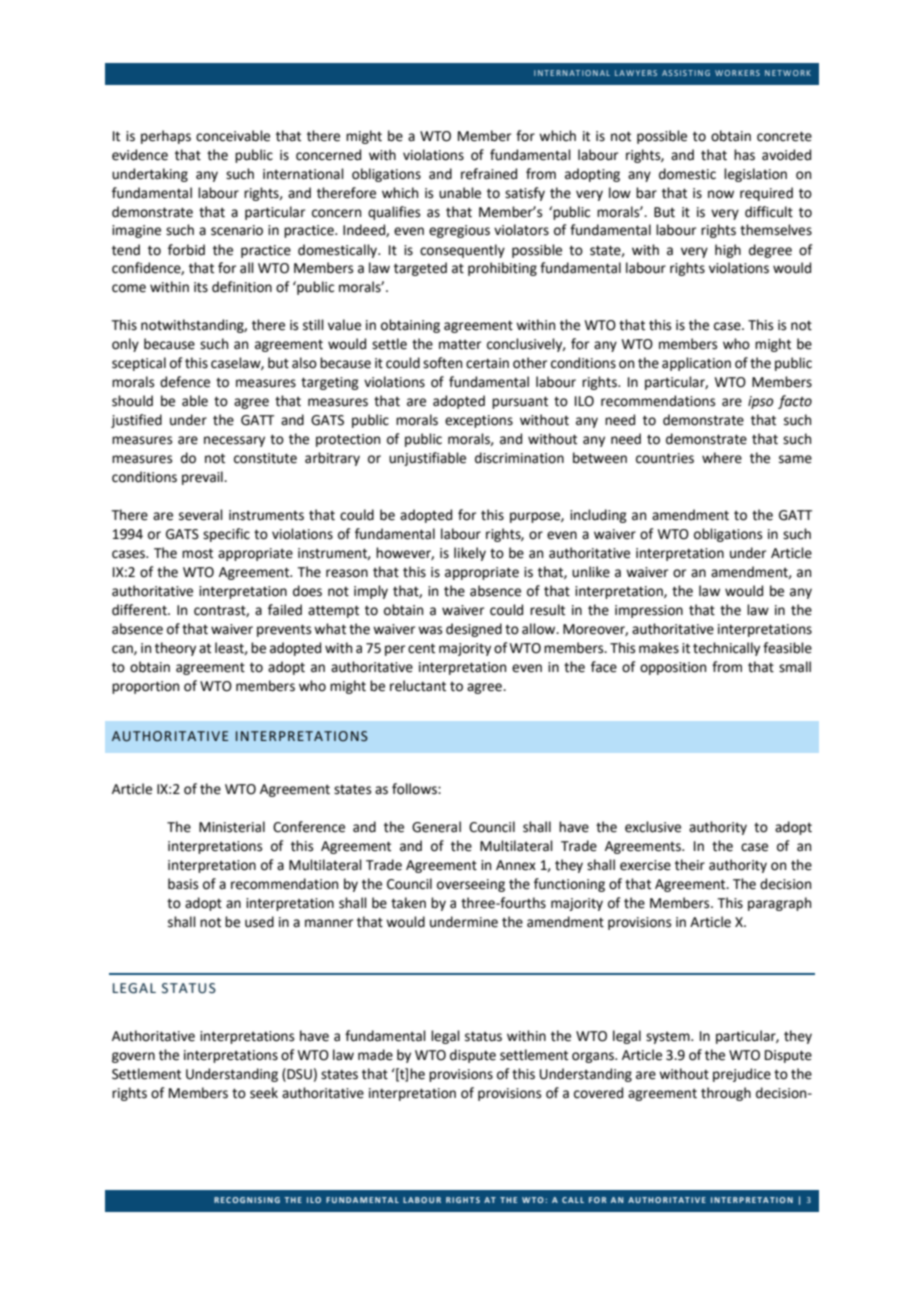  Describe the element at coordinates (690, 865) in the screenshot. I see `their` at that location.
